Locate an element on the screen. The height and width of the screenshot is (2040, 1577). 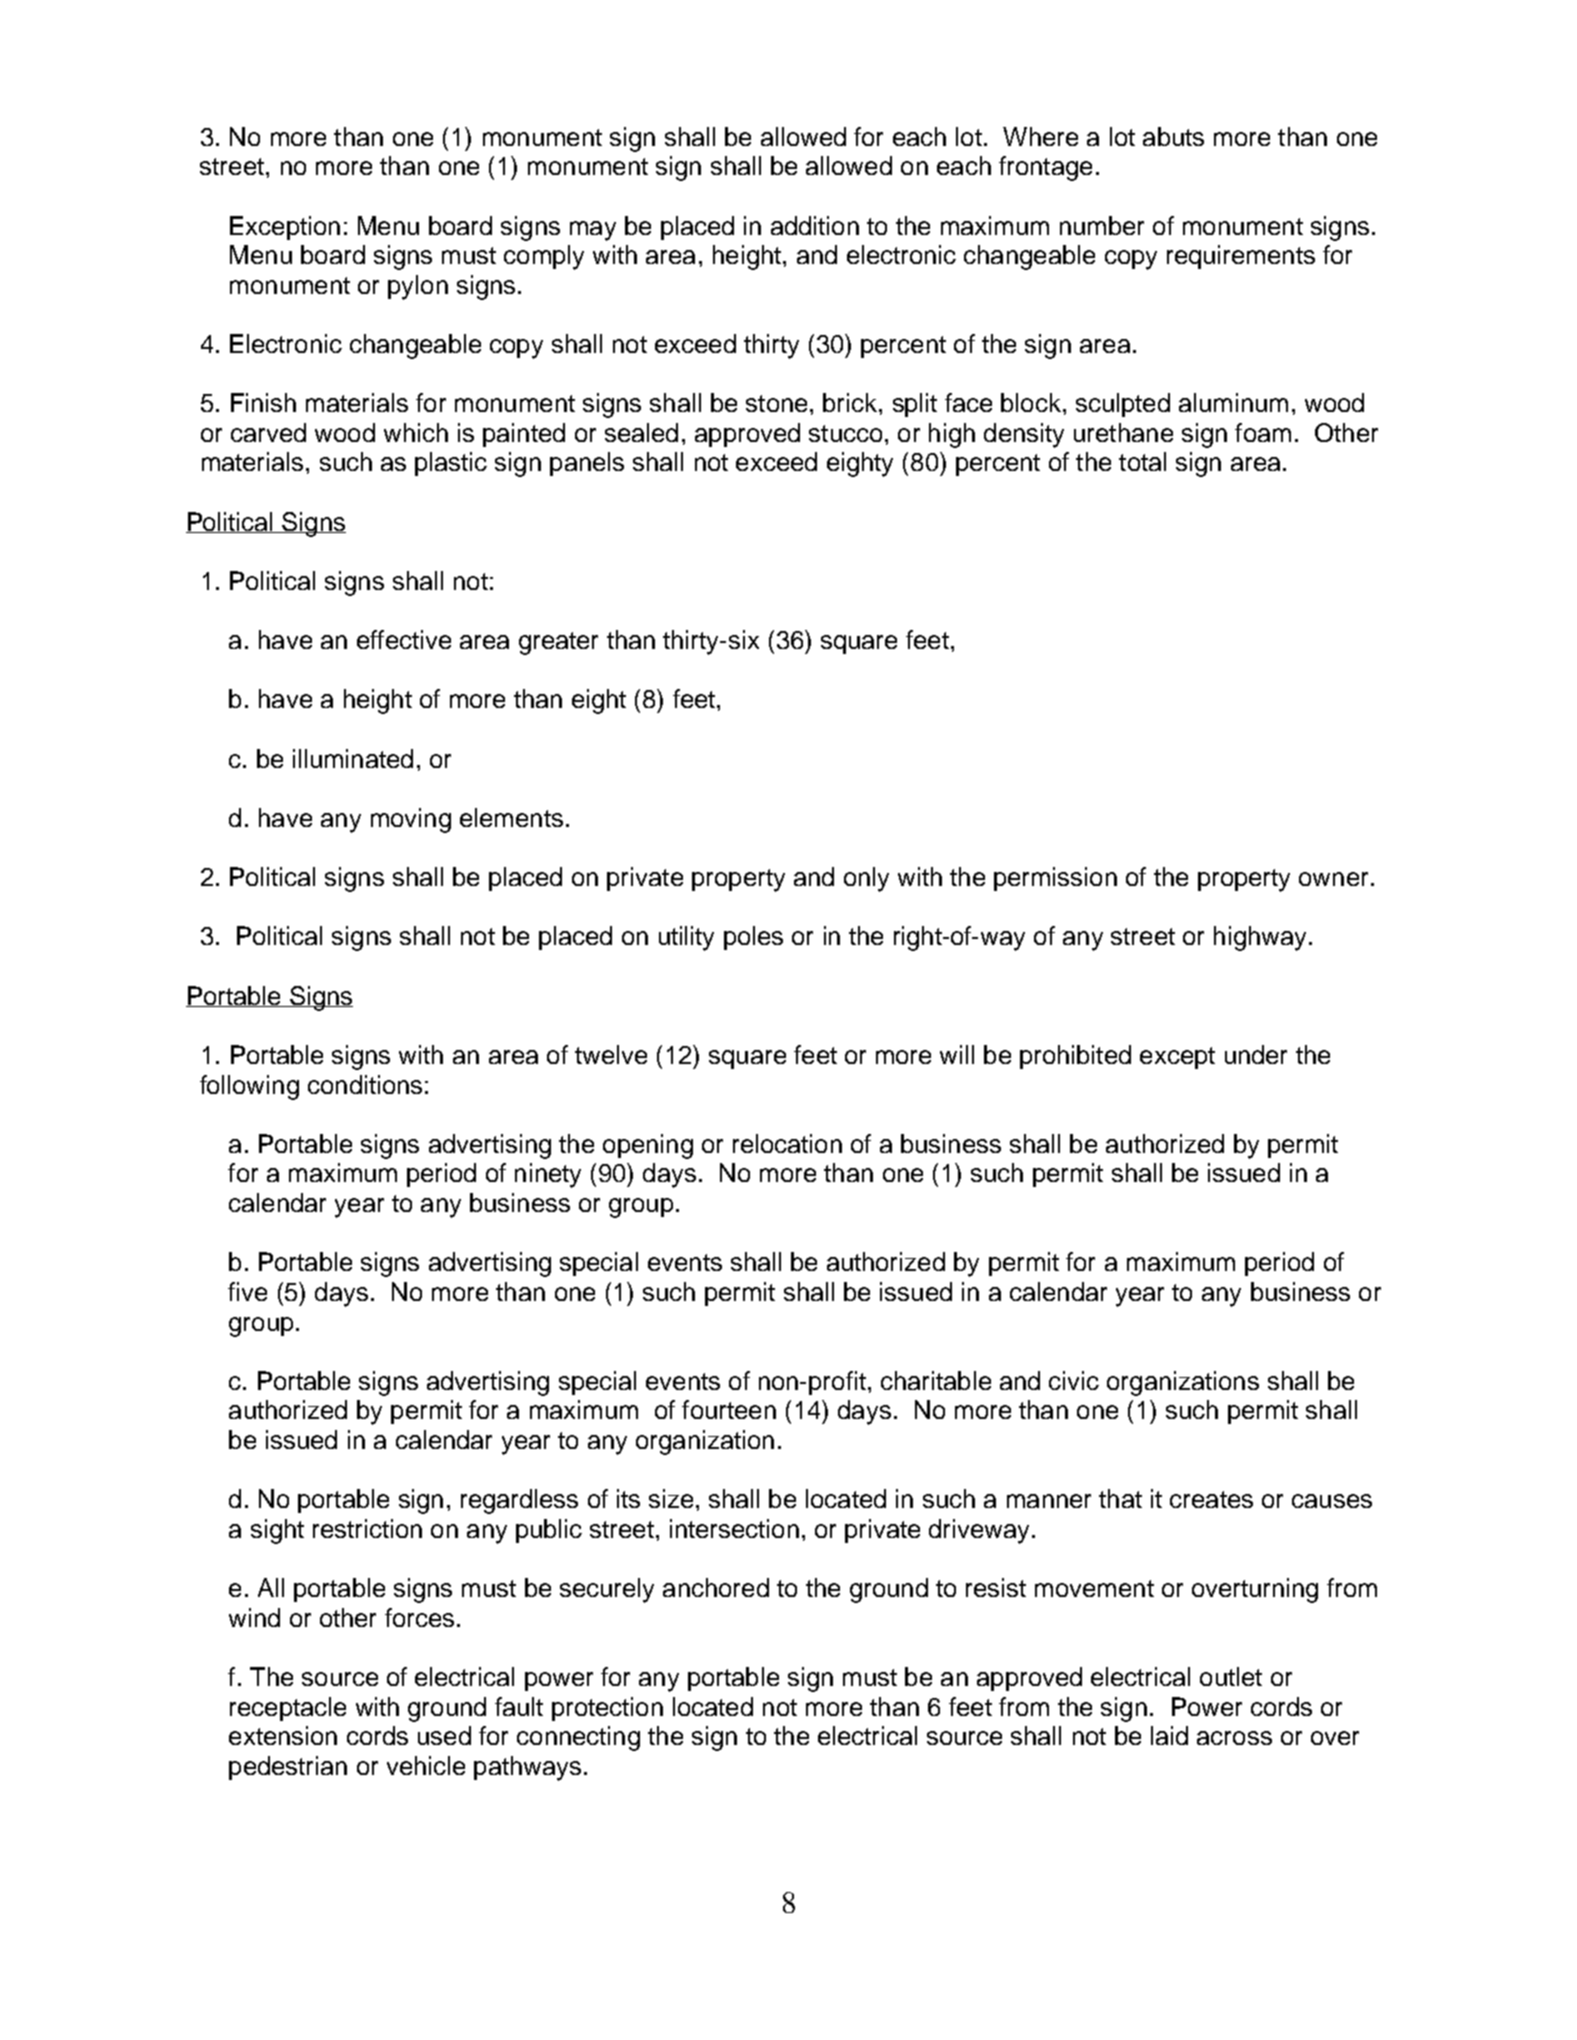
under is located at coordinates (1256, 1054).
